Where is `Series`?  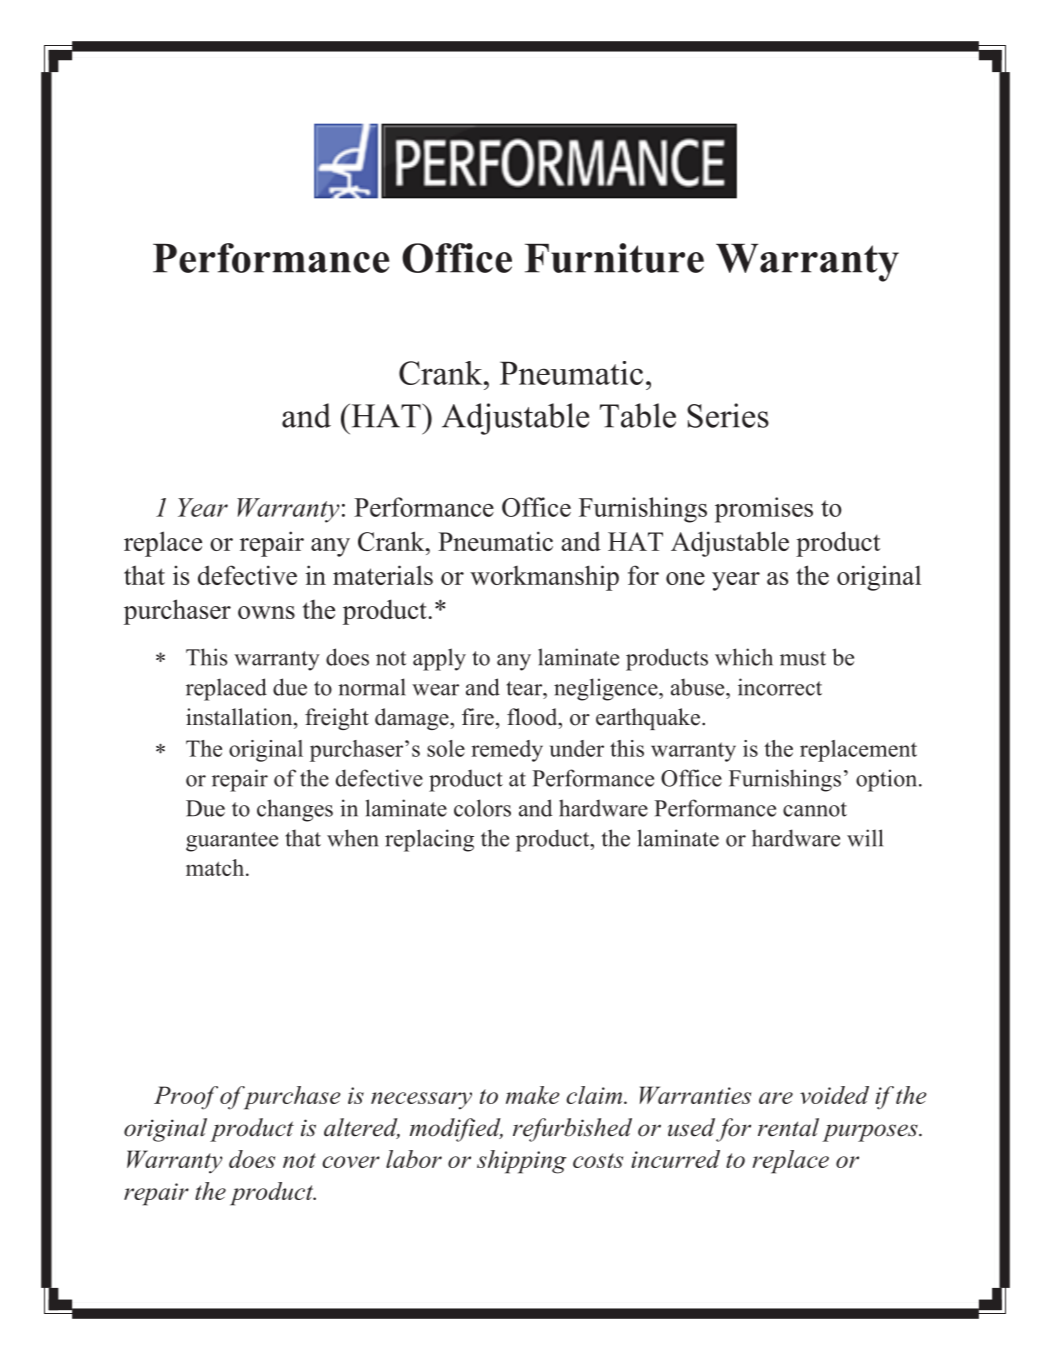
Series is located at coordinates (728, 415).
